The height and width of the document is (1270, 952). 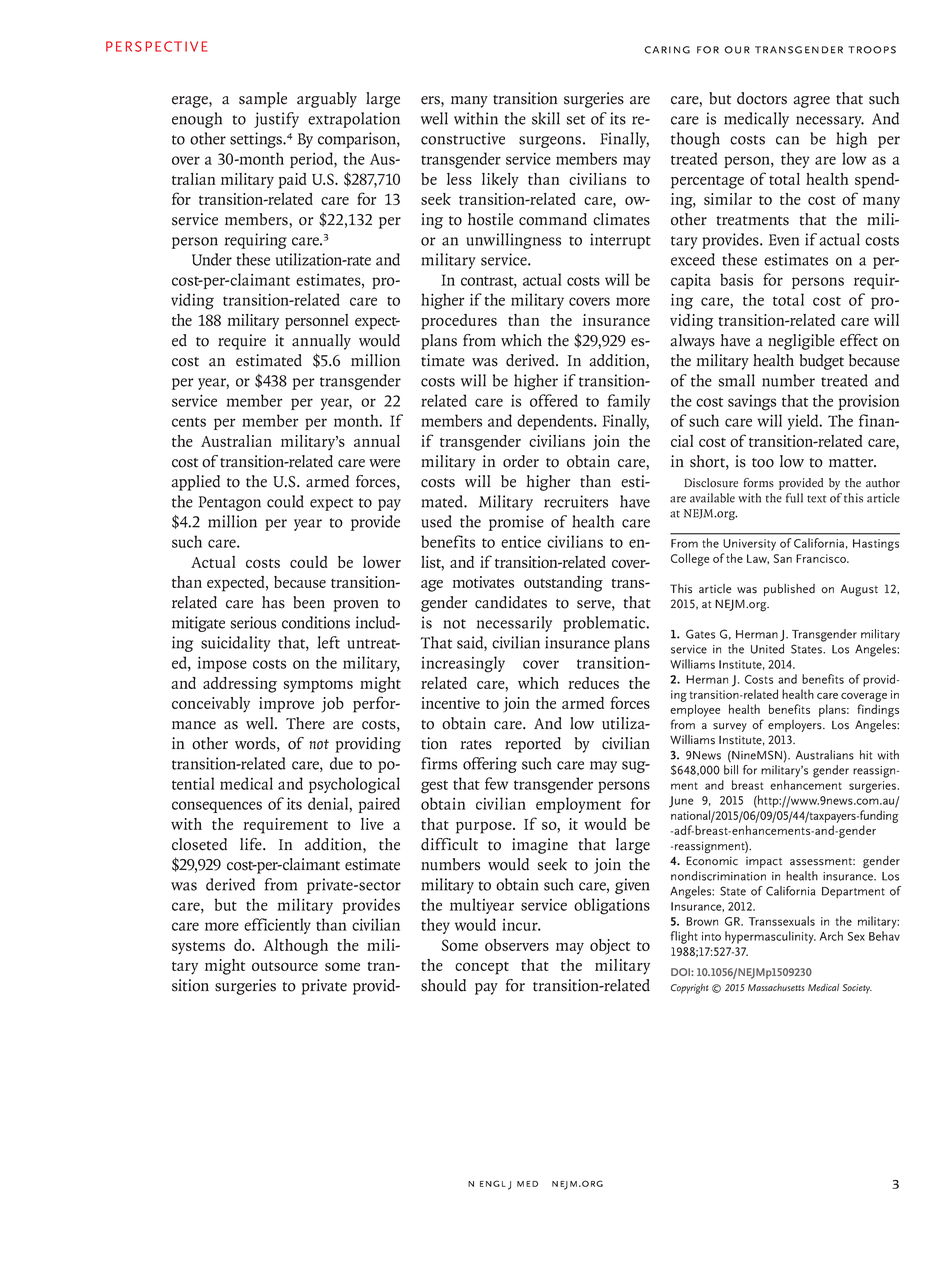 I want to click on engl, so click(x=493, y=1183).
